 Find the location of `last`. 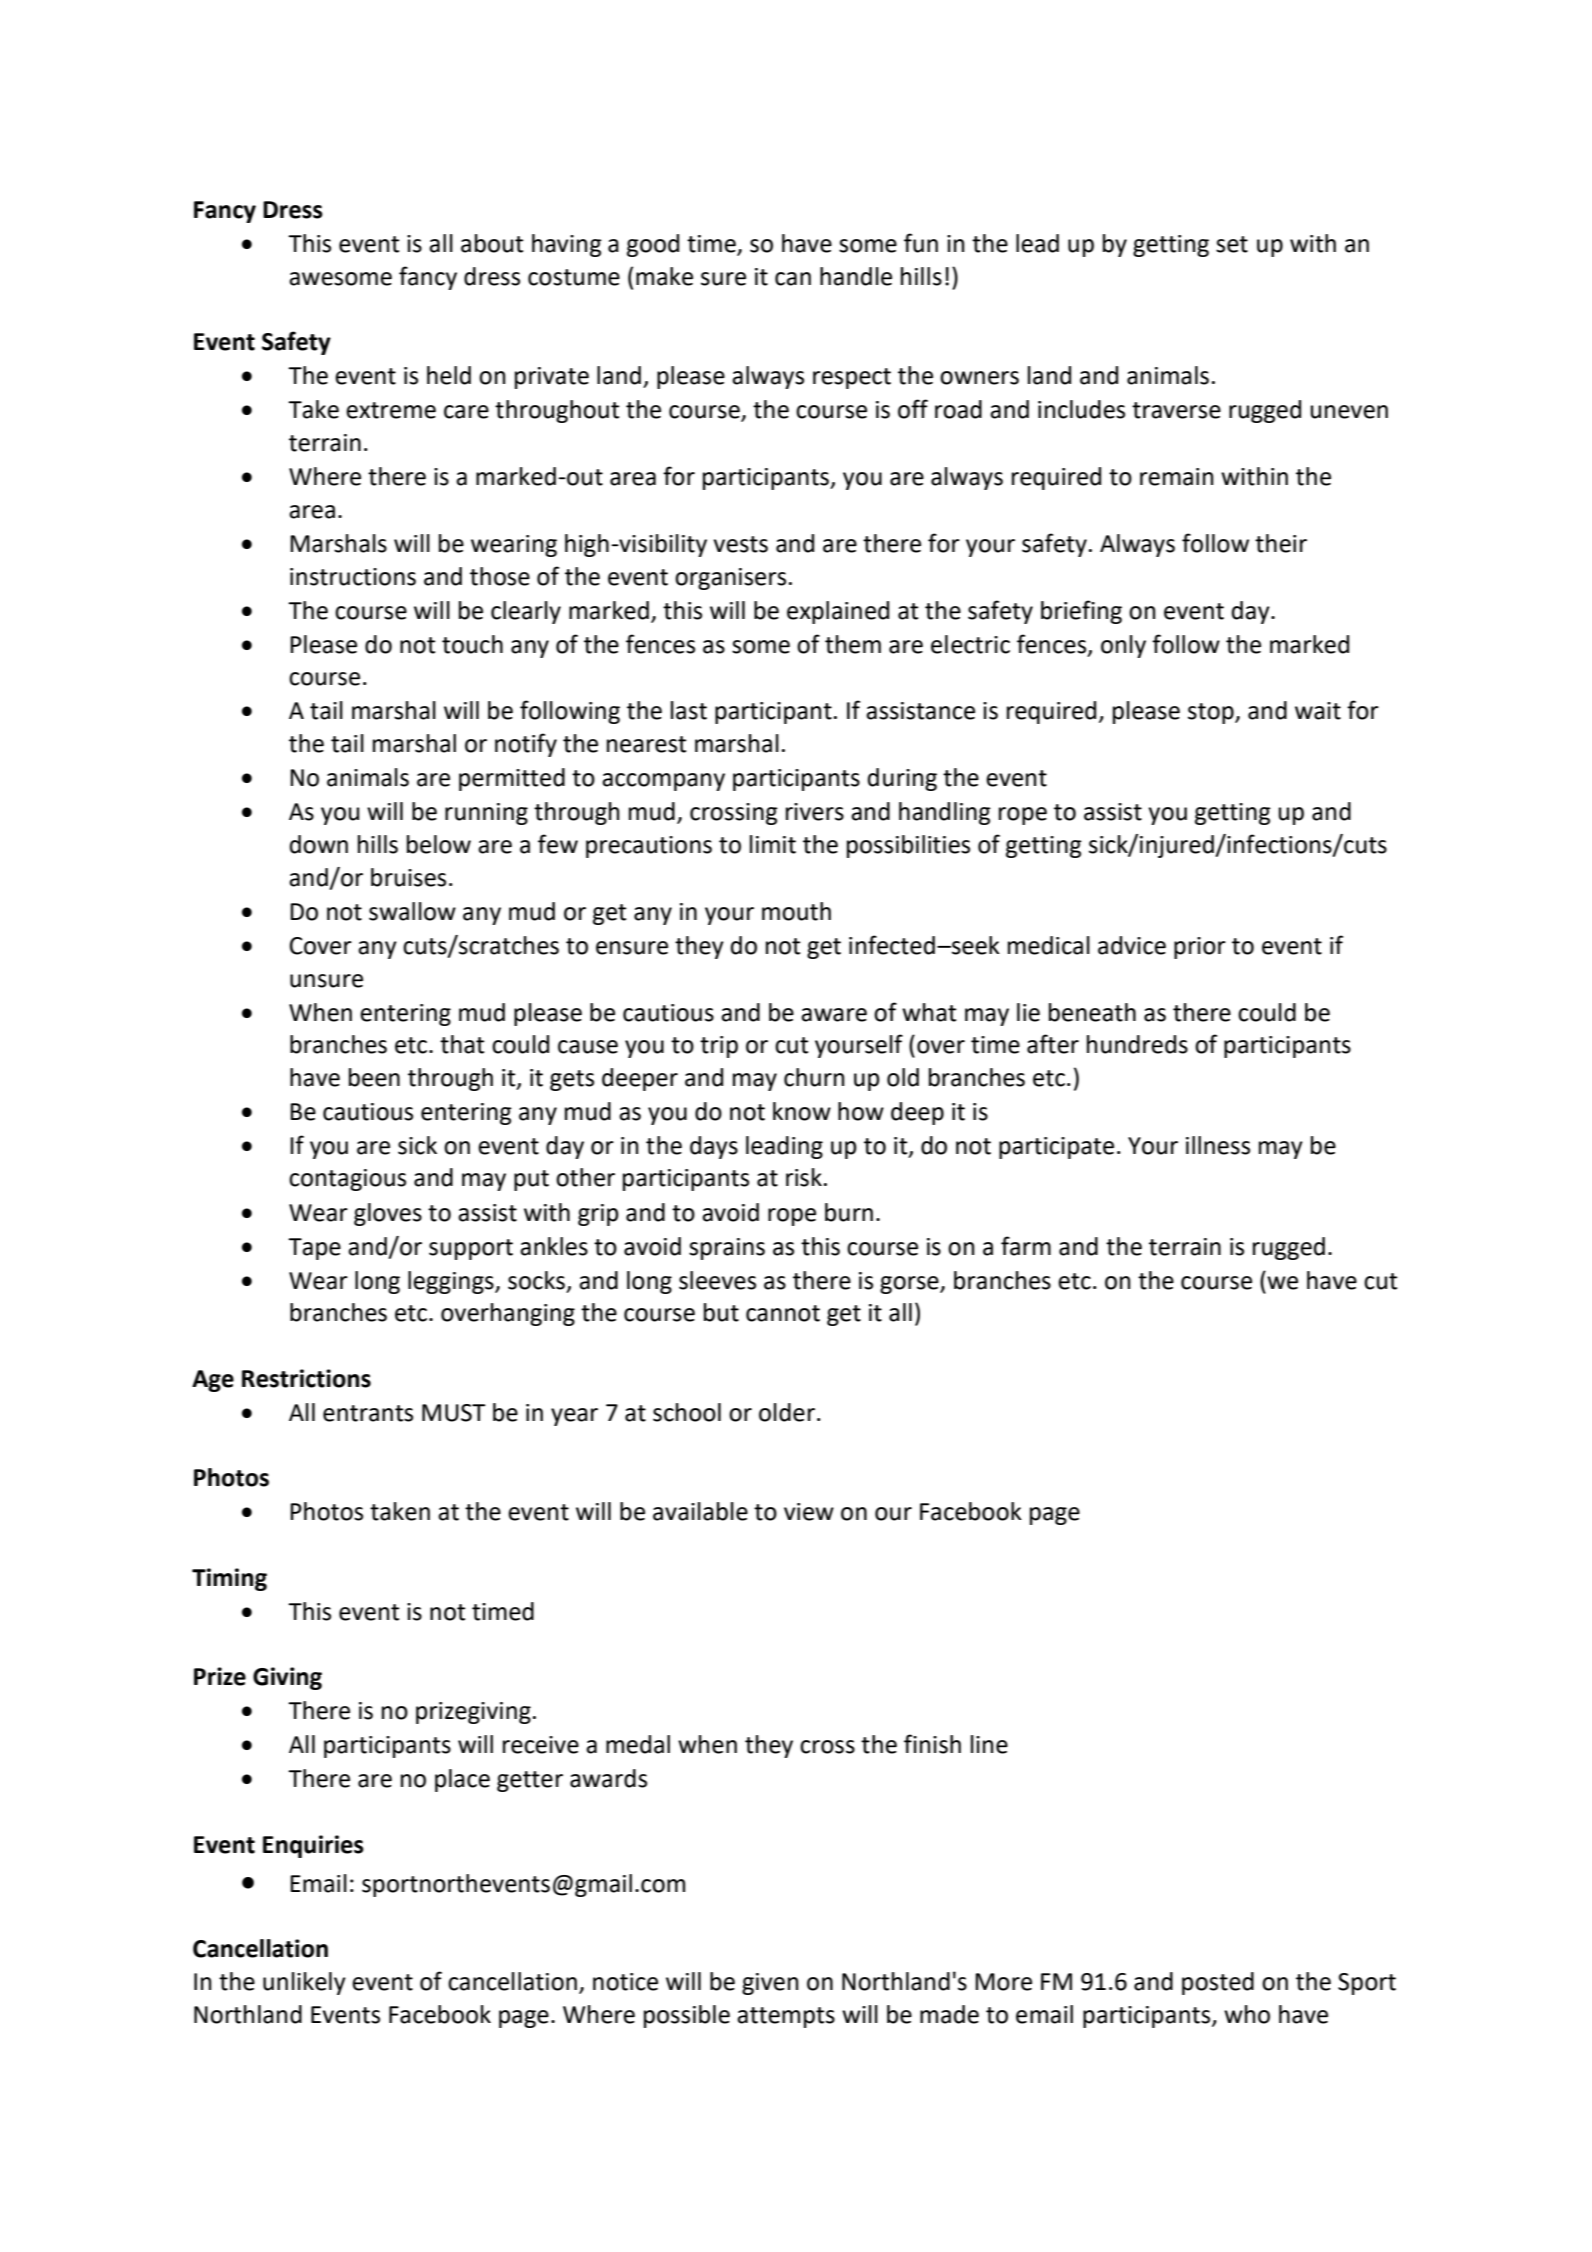

last is located at coordinates (689, 710).
